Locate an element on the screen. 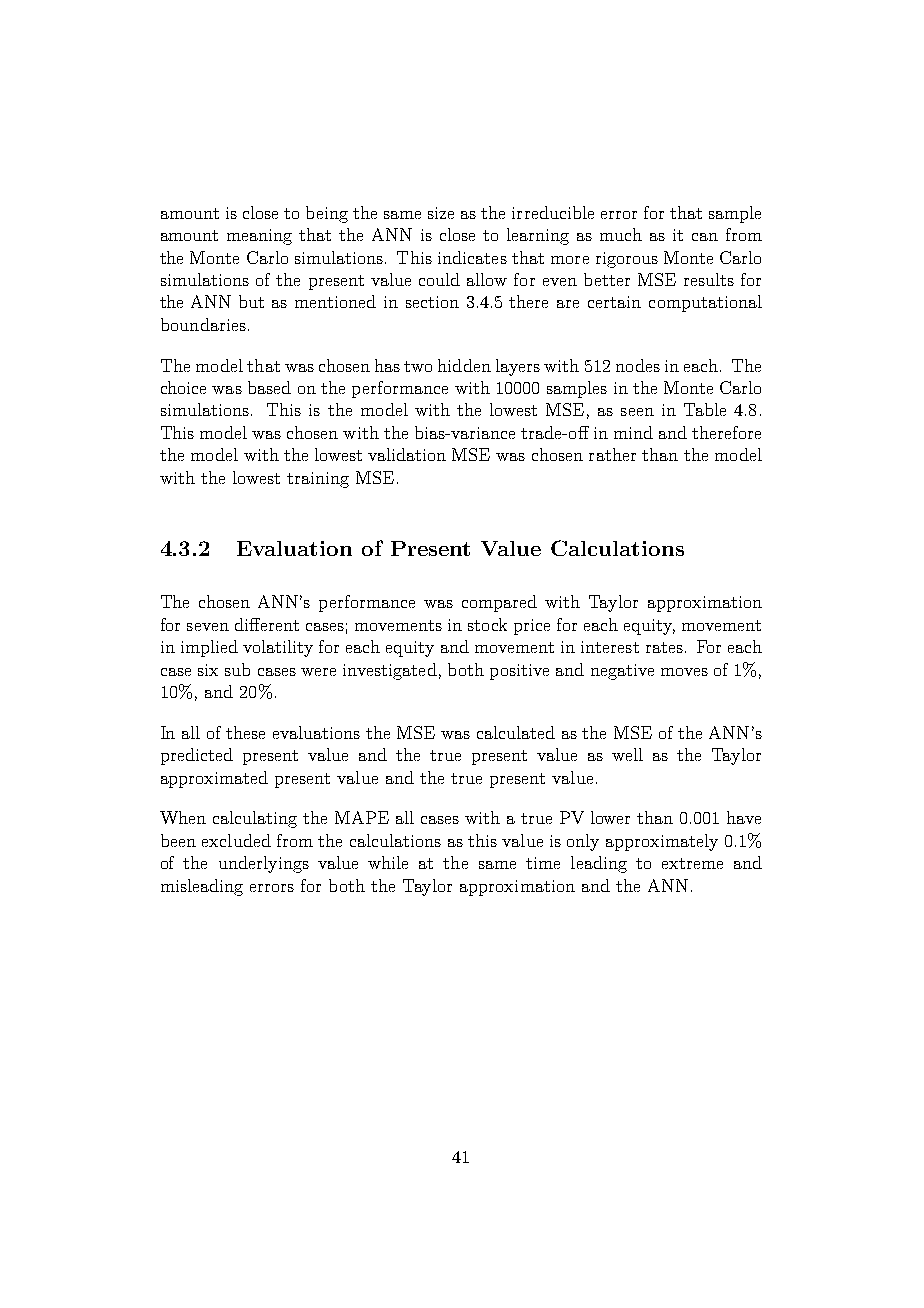 The image size is (924, 1308). approximately is located at coordinates (662, 842).
